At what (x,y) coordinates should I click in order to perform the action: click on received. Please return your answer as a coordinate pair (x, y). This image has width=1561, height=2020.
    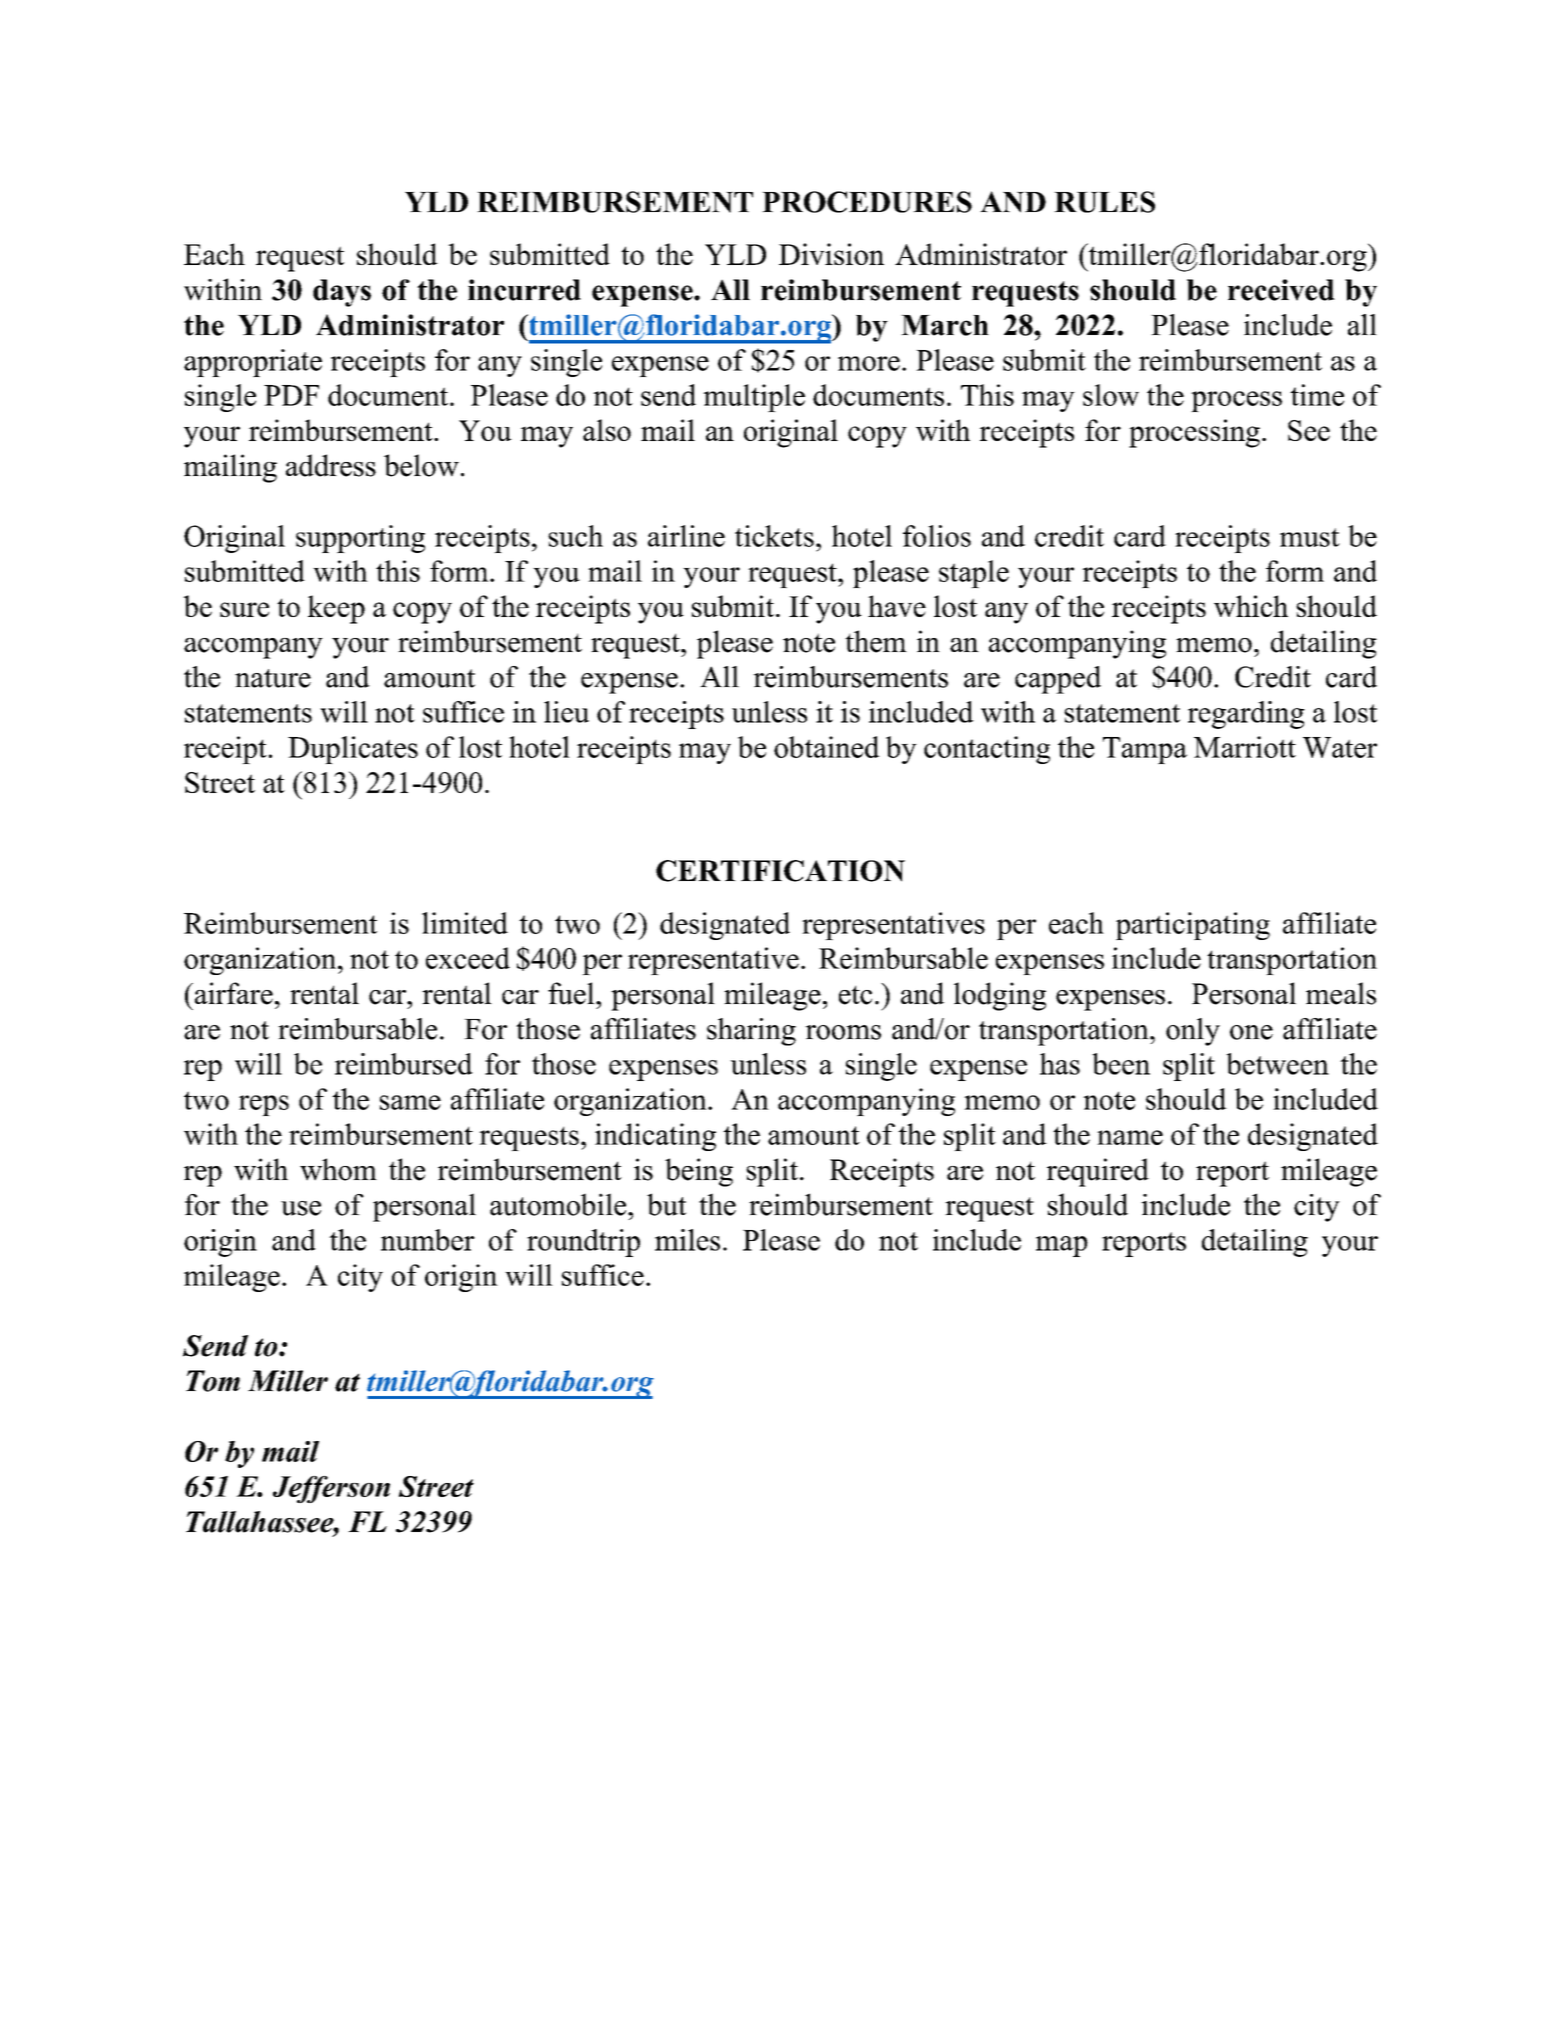
    Looking at the image, I should click on (1281, 290).
